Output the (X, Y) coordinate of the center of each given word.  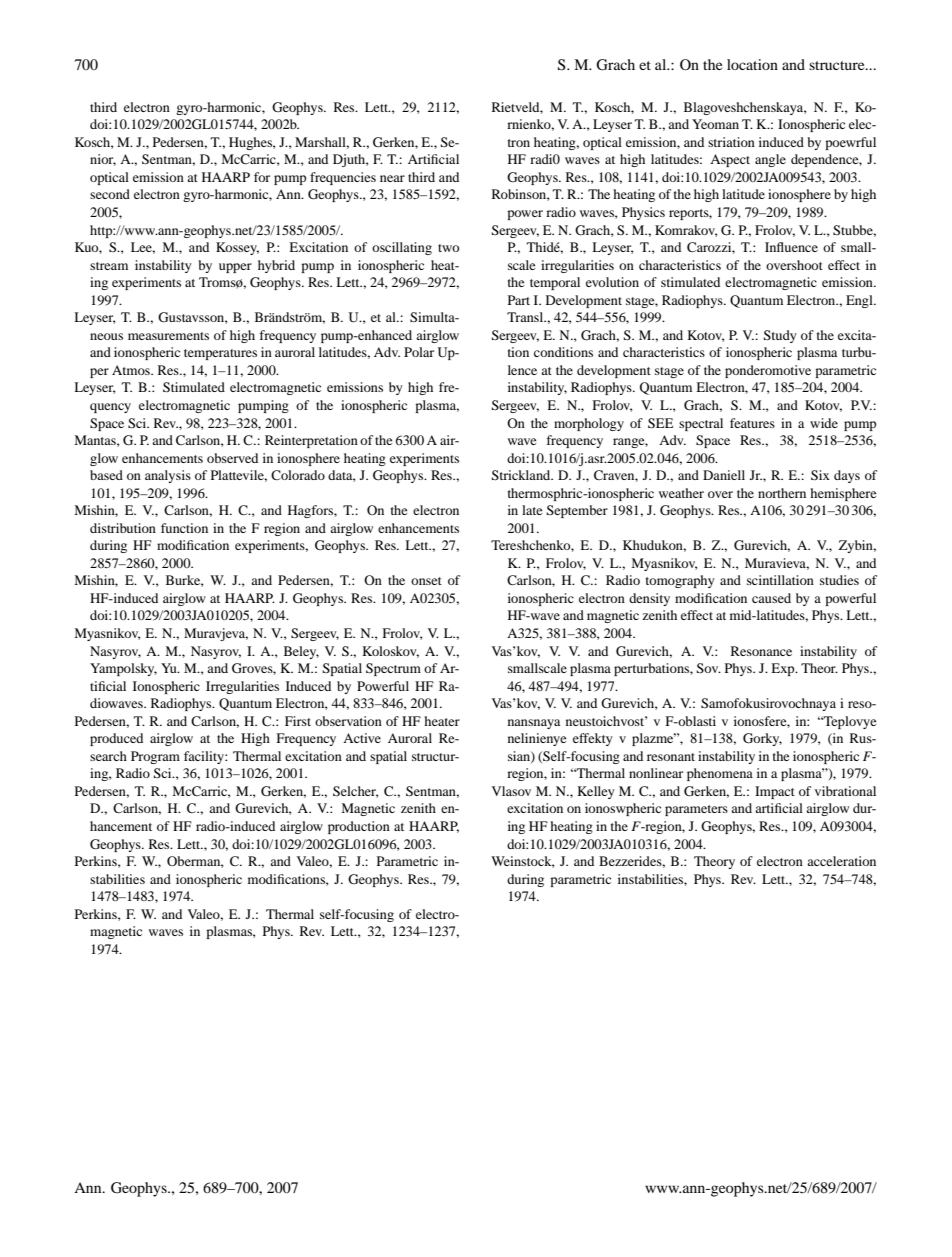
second (110, 194)
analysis (168, 476)
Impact (775, 792)
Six (820, 475)
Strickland (522, 475)
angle (770, 160)
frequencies (343, 178)
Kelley (596, 792)
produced (116, 739)
